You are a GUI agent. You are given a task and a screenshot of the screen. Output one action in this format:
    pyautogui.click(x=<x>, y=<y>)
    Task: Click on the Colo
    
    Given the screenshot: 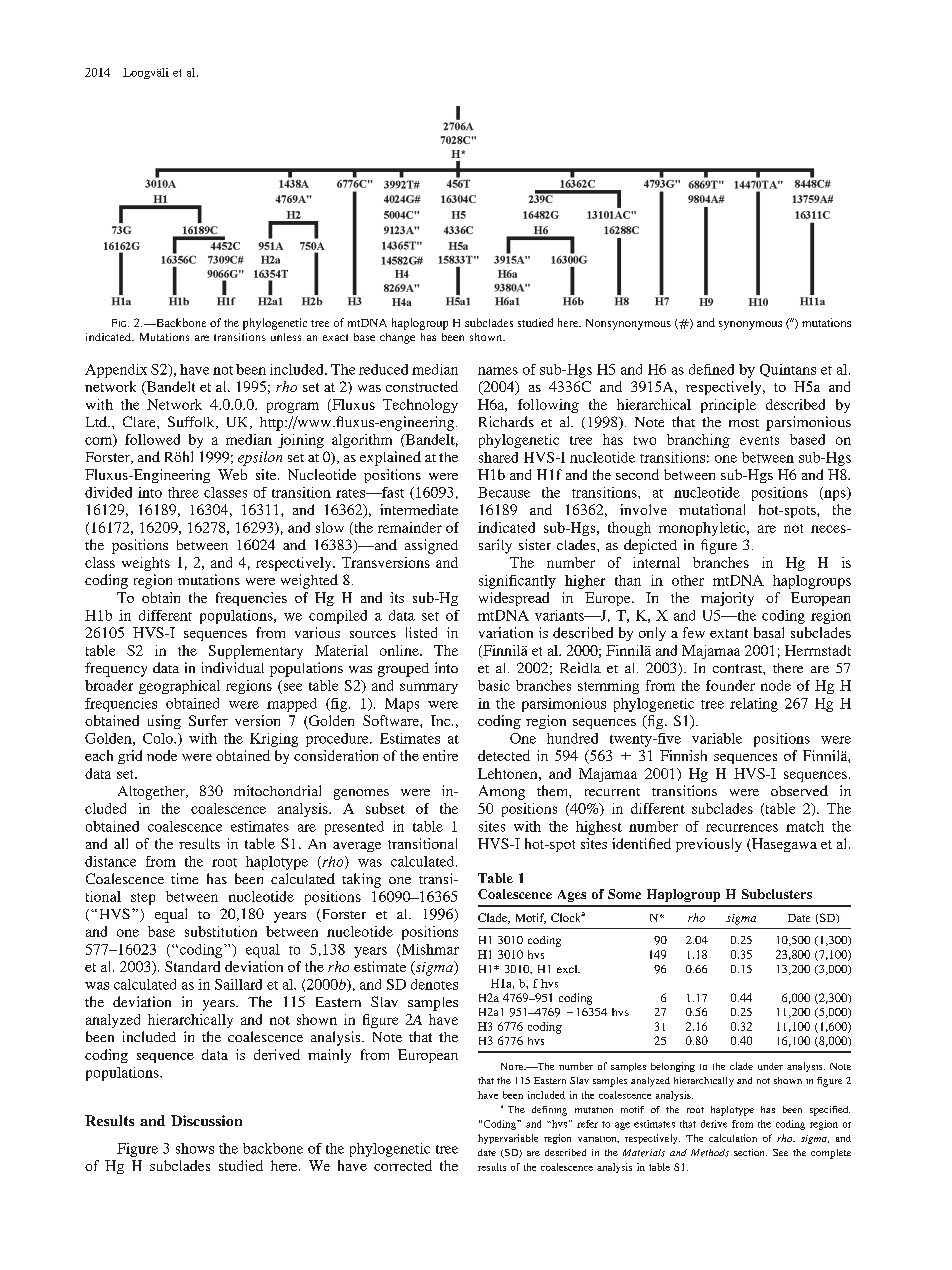 What is the action you would take?
    pyautogui.click(x=159, y=738)
